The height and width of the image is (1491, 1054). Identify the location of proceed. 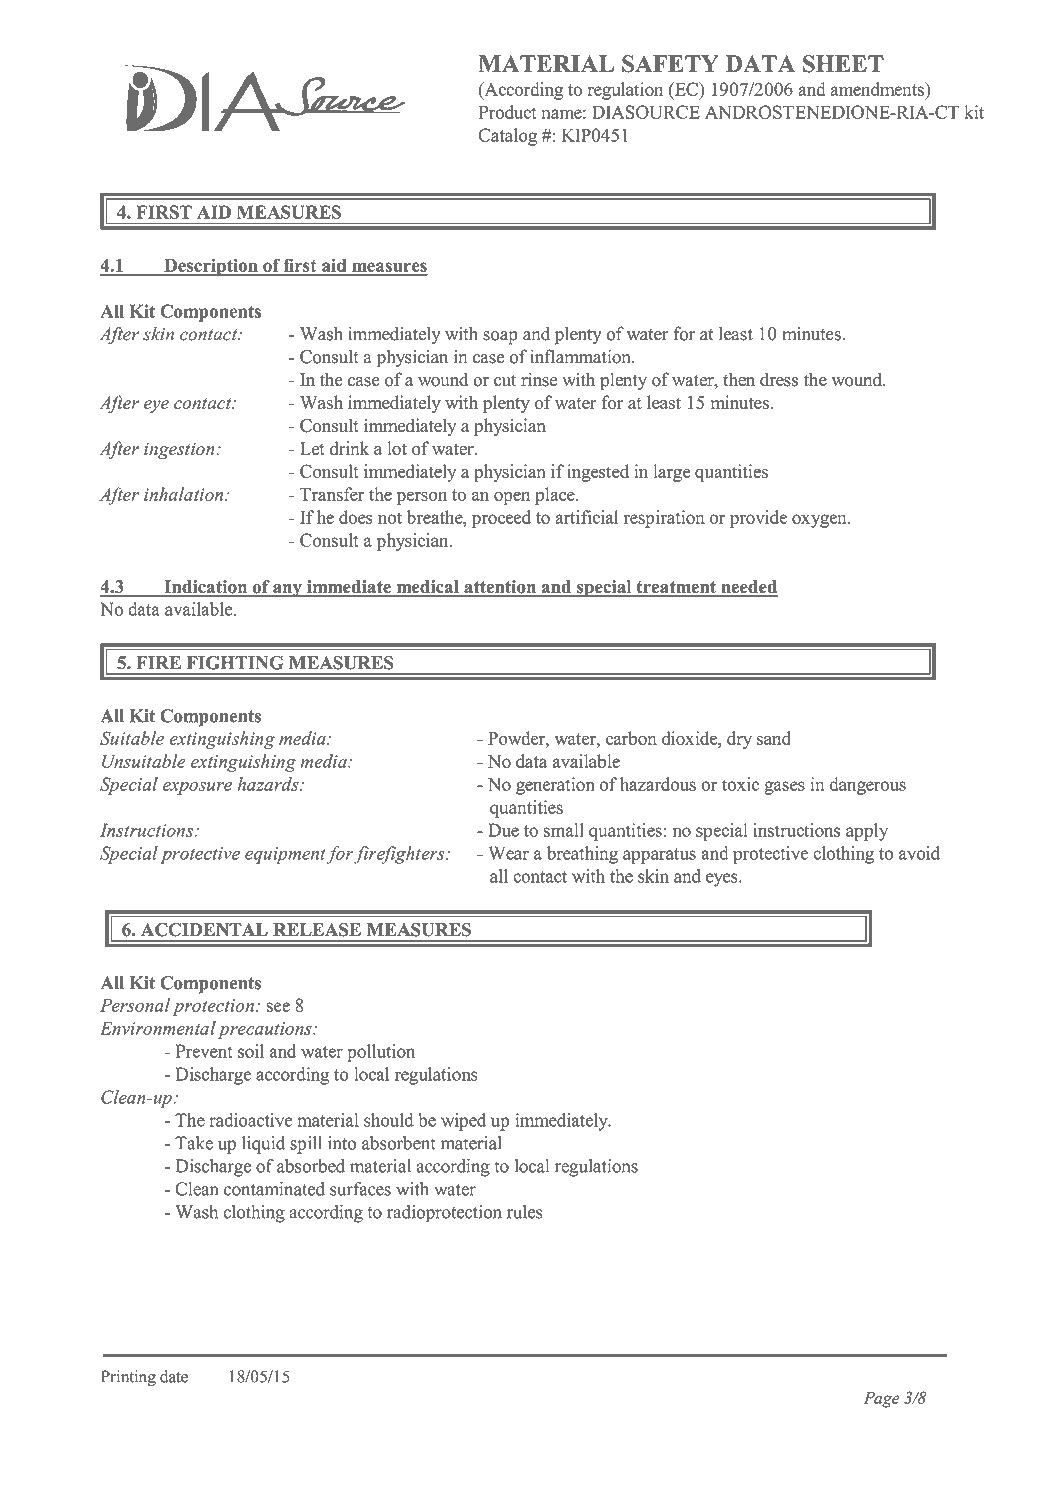
(501, 519).
